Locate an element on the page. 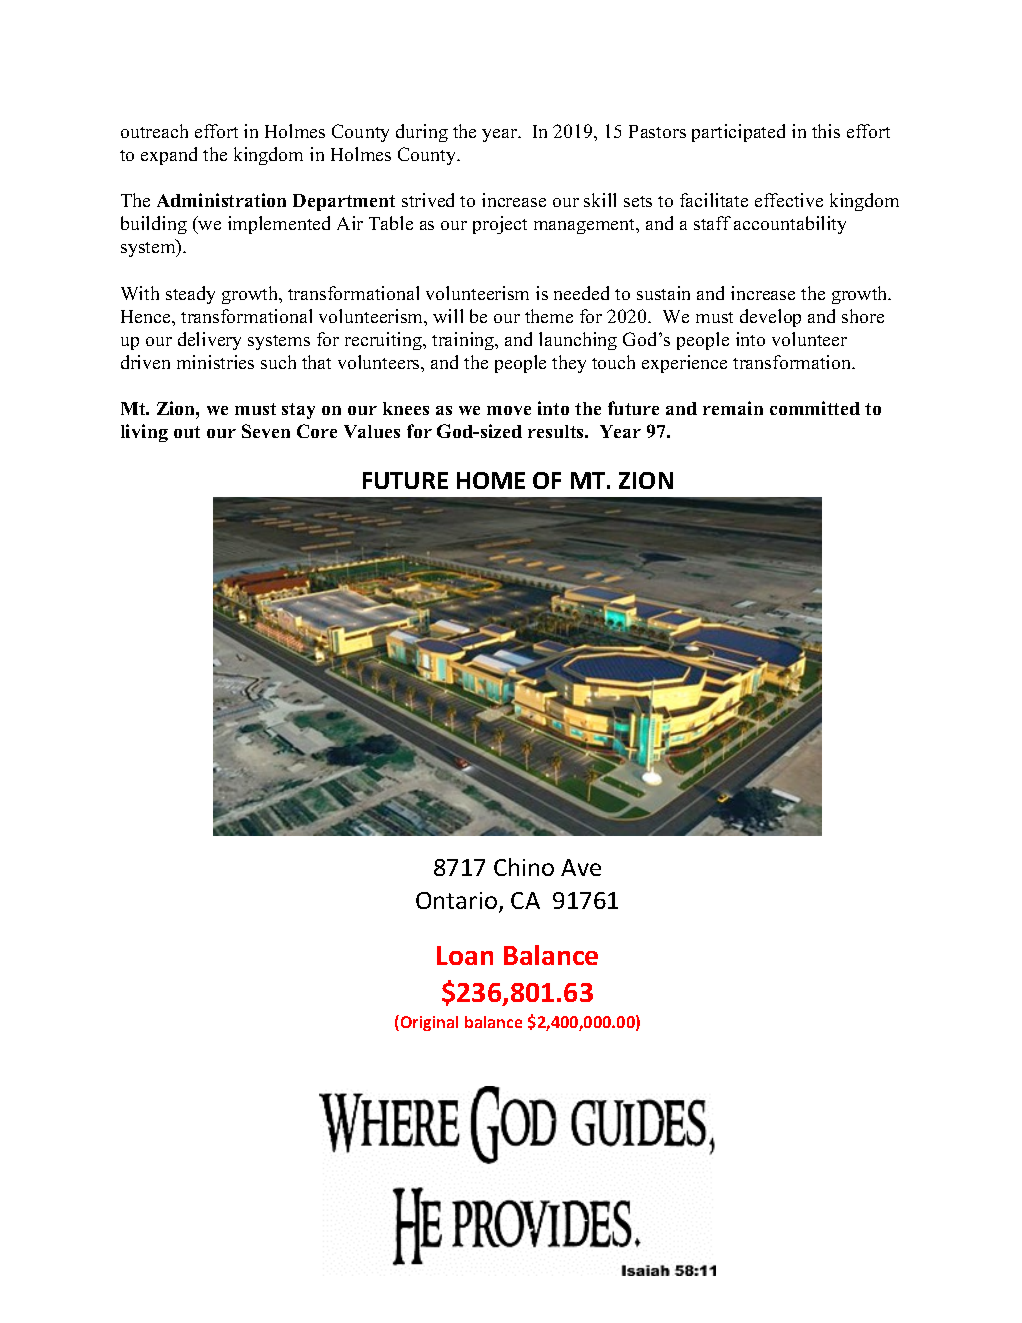 This page has height=1323, width=1022. committed is located at coordinates (815, 408).
